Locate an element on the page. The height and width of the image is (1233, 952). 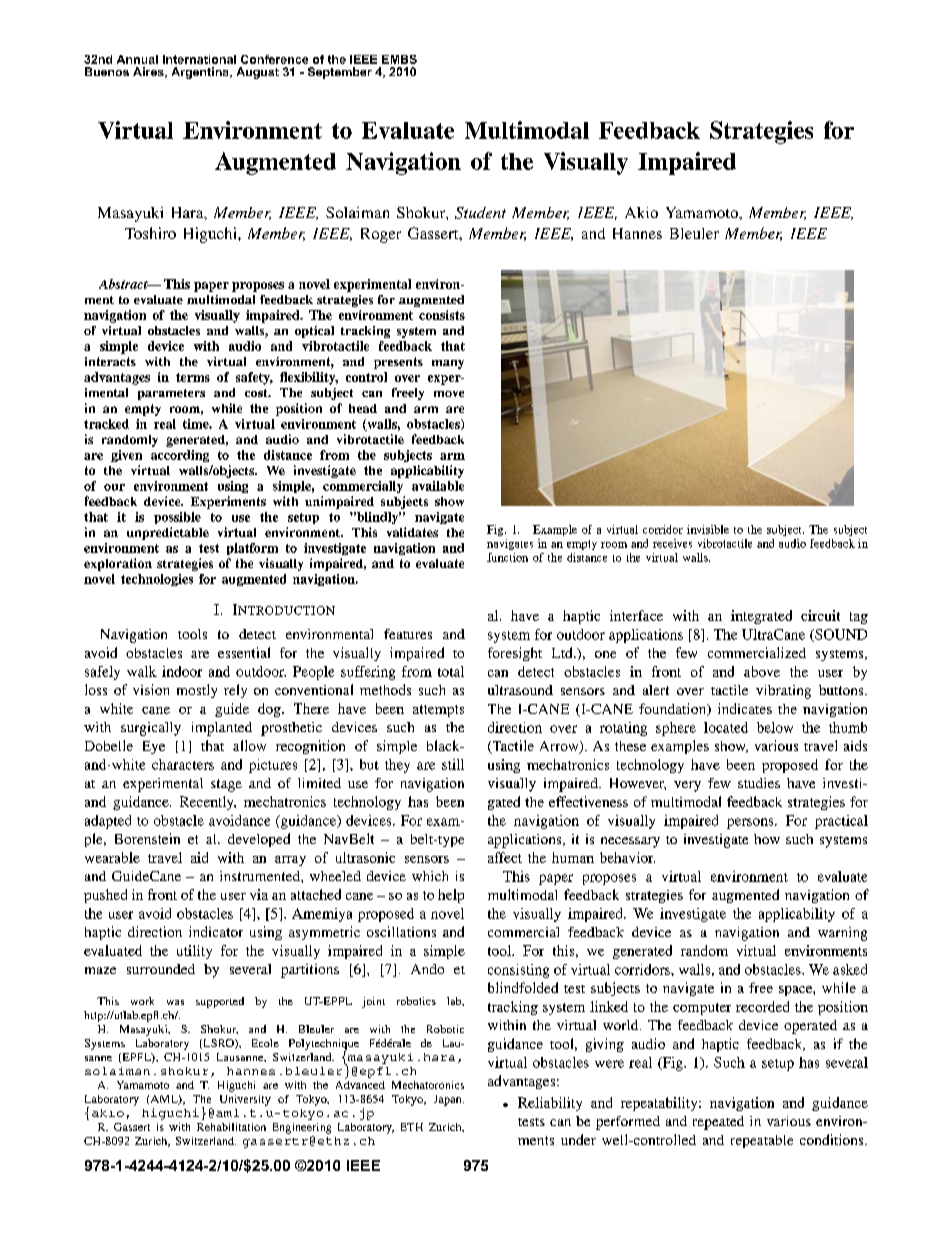
technologies is located at coordinates (157, 580).
